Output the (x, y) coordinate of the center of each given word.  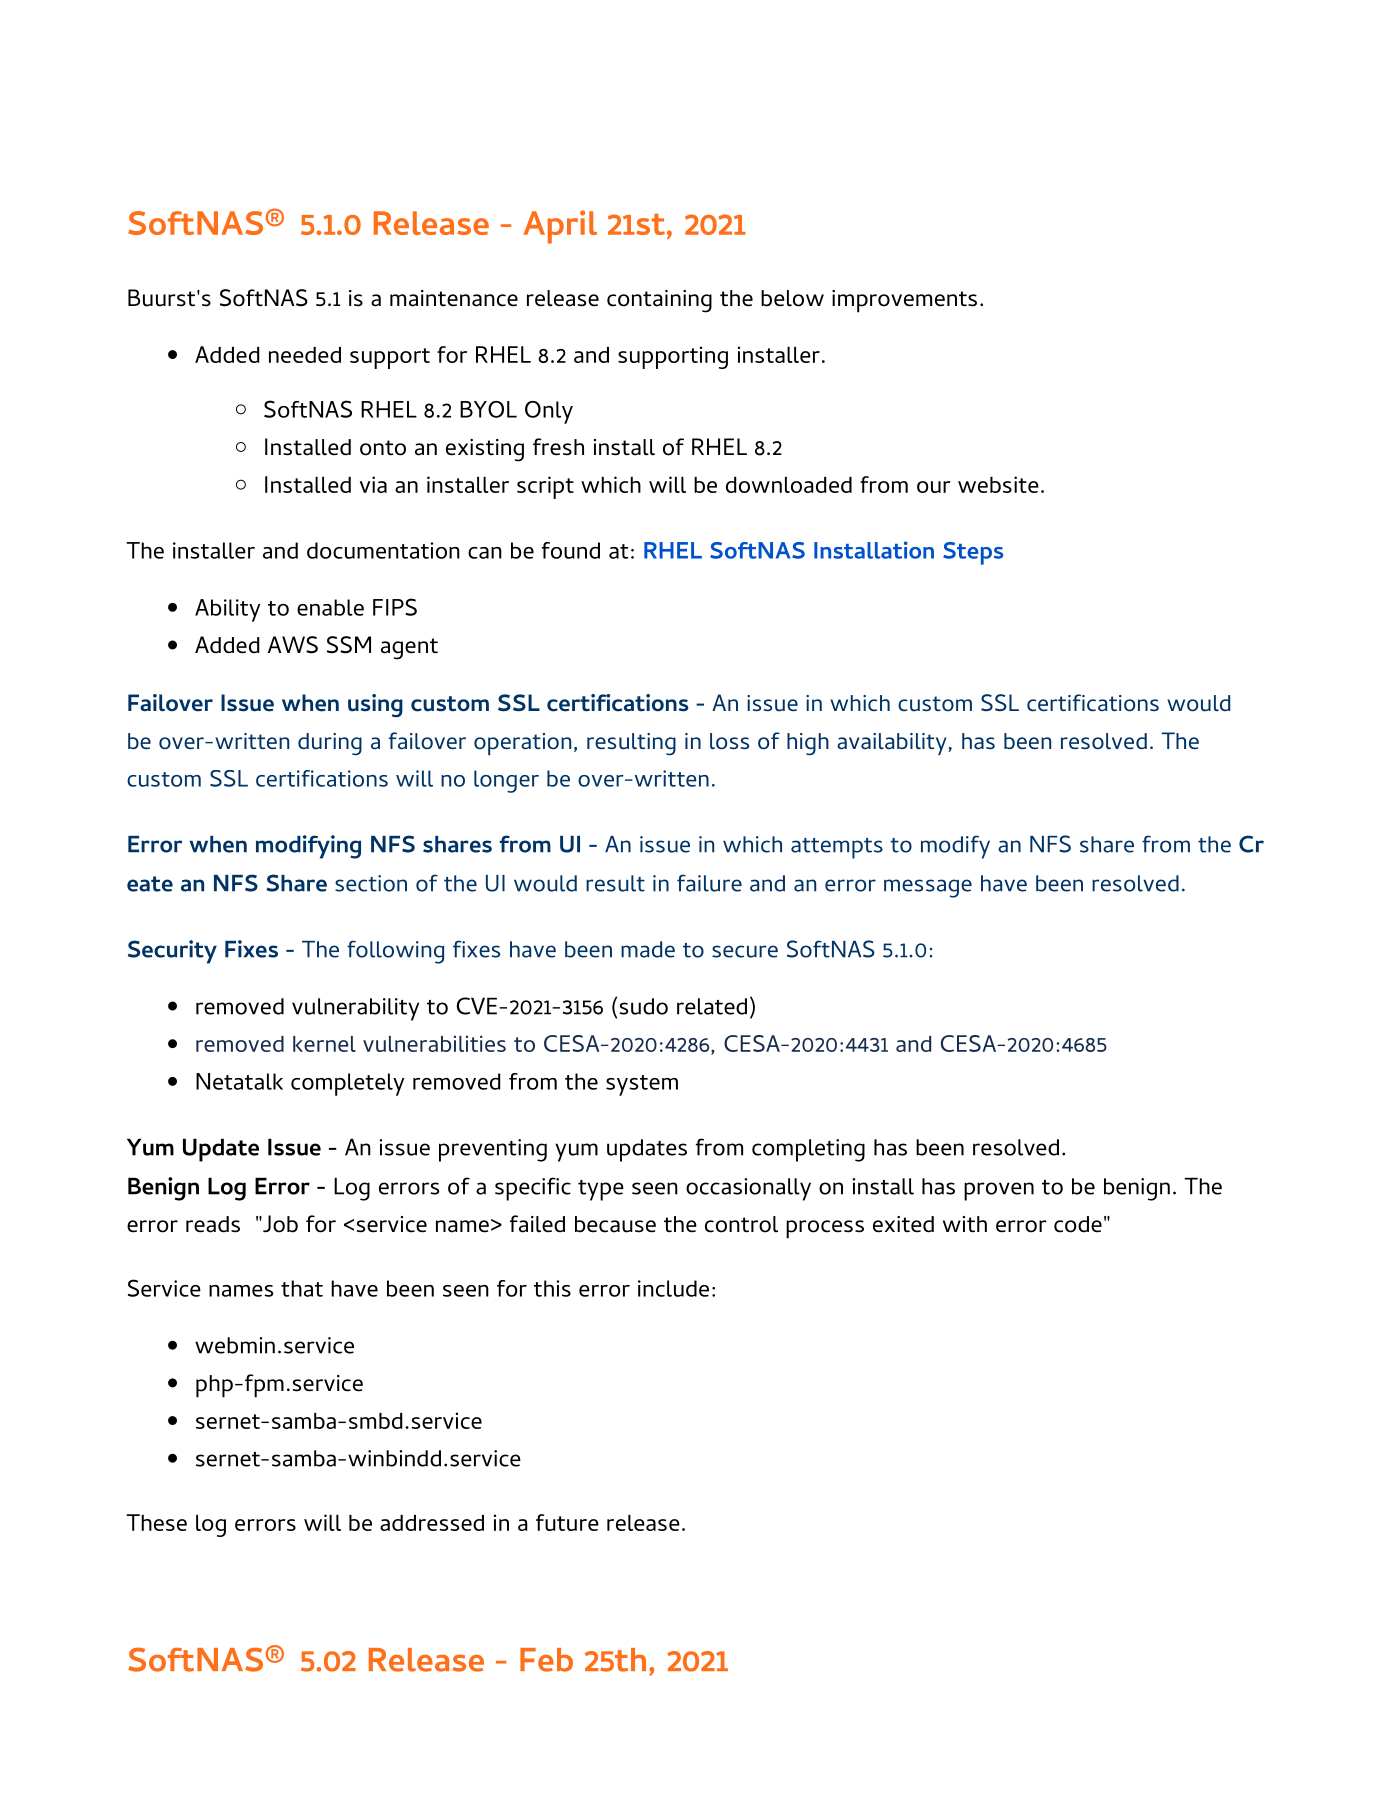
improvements (904, 301)
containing (659, 301)
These (156, 1522)
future (567, 1522)
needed (305, 355)
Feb (546, 1660)
